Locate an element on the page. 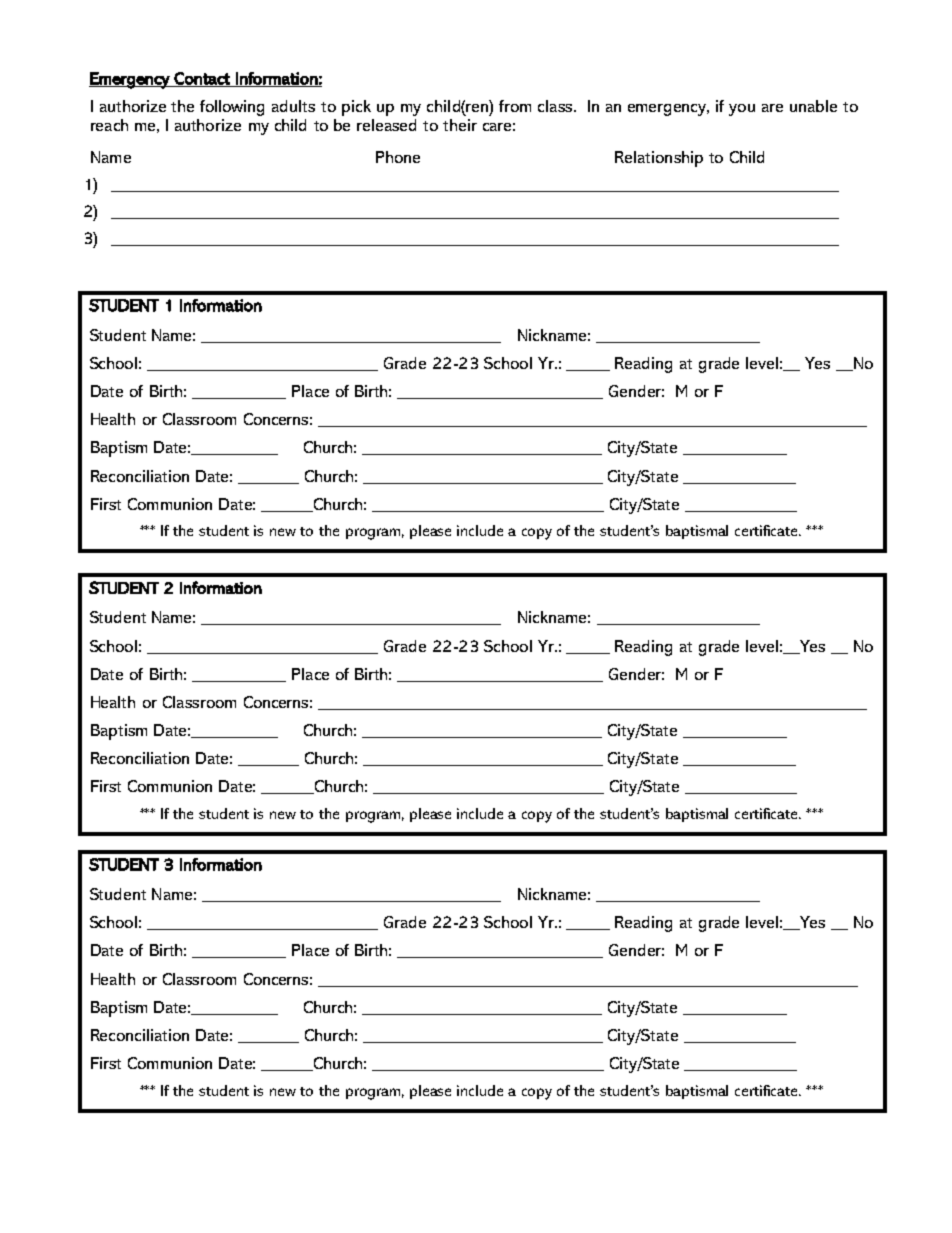 Image resolution: width=952 pixels, height=1233 pixels. Relationship is located at coordinates (659, 159).
